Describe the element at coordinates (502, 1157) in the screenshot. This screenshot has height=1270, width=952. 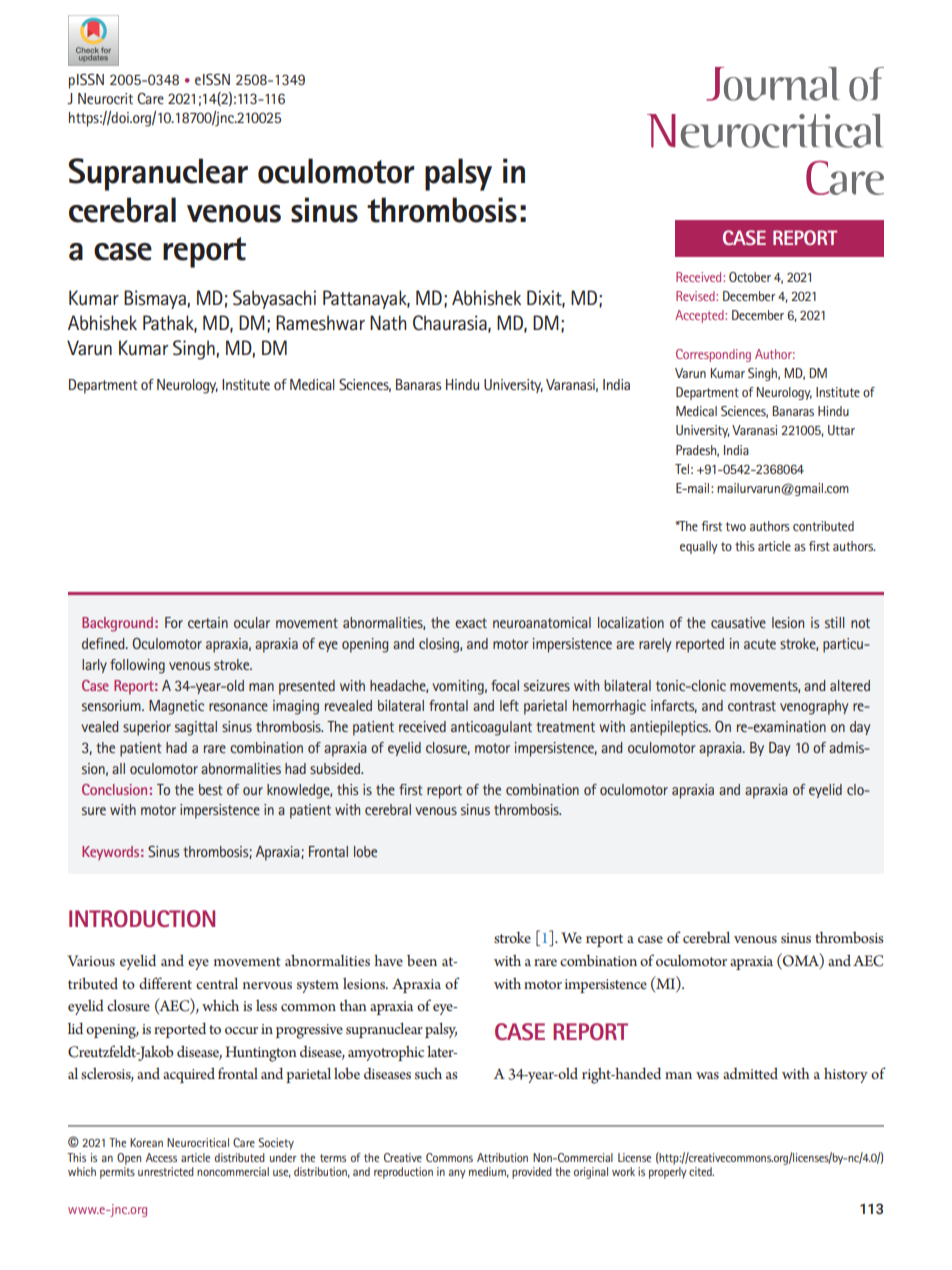
I see `Attribution` at that location.
